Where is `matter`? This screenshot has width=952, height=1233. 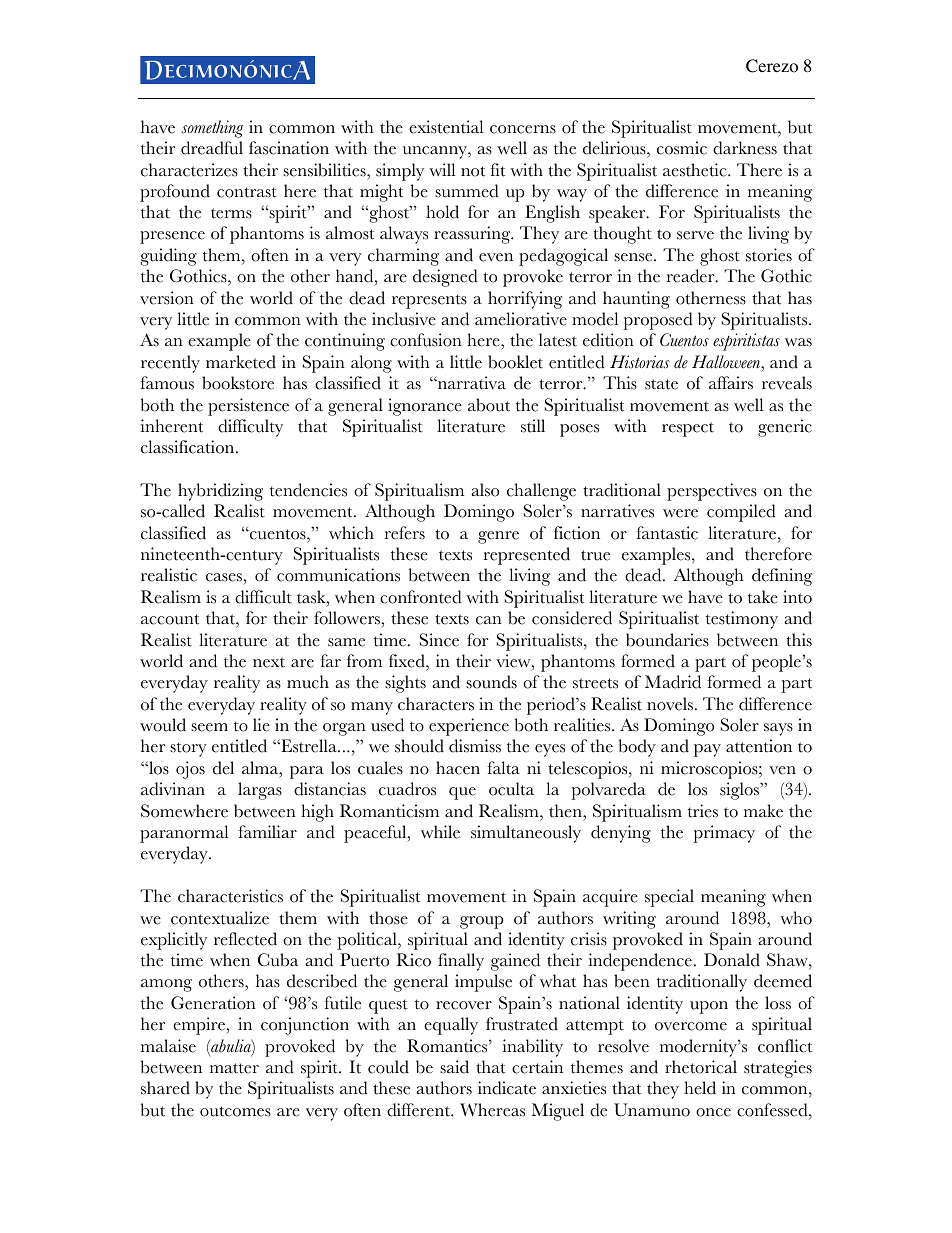 matter is located at coordinates (234, 1068).
